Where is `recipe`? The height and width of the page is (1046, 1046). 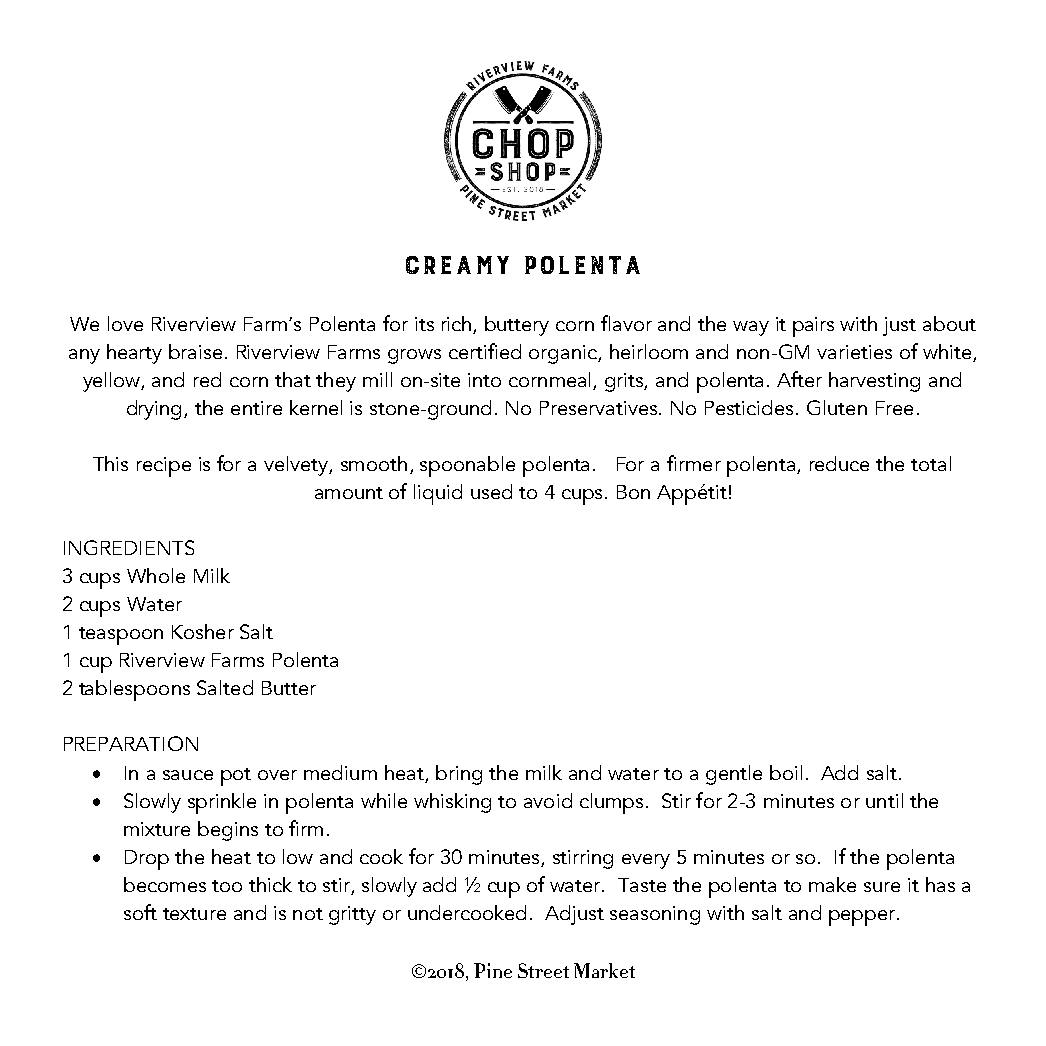 recipe is located at coordinates (164, 467).
